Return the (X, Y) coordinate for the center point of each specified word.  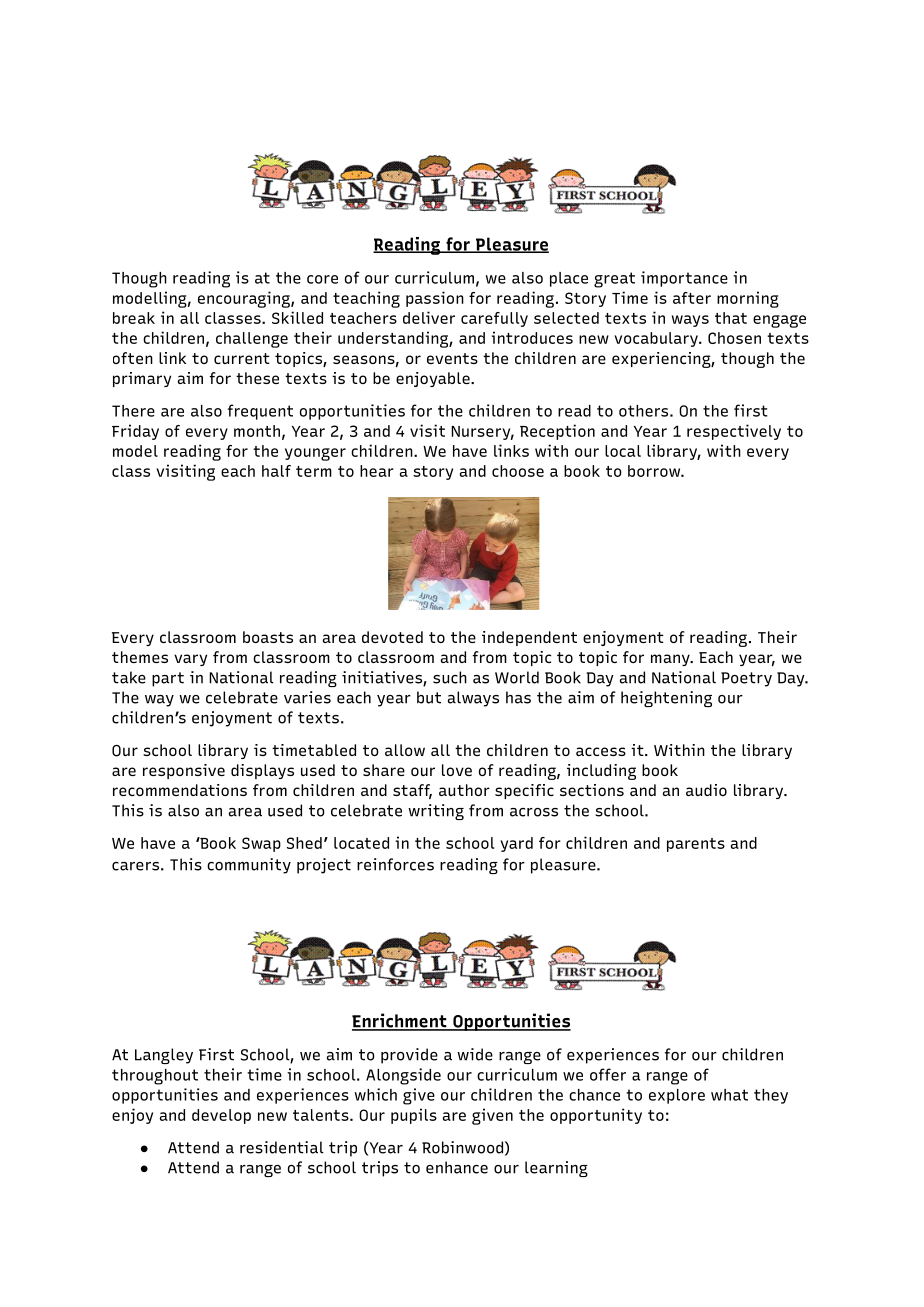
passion (435, 299)
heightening (666, 699)
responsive (184, 771)
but (429, 697)
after (692, 298)
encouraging (245, 299)
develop (221, 1116)
